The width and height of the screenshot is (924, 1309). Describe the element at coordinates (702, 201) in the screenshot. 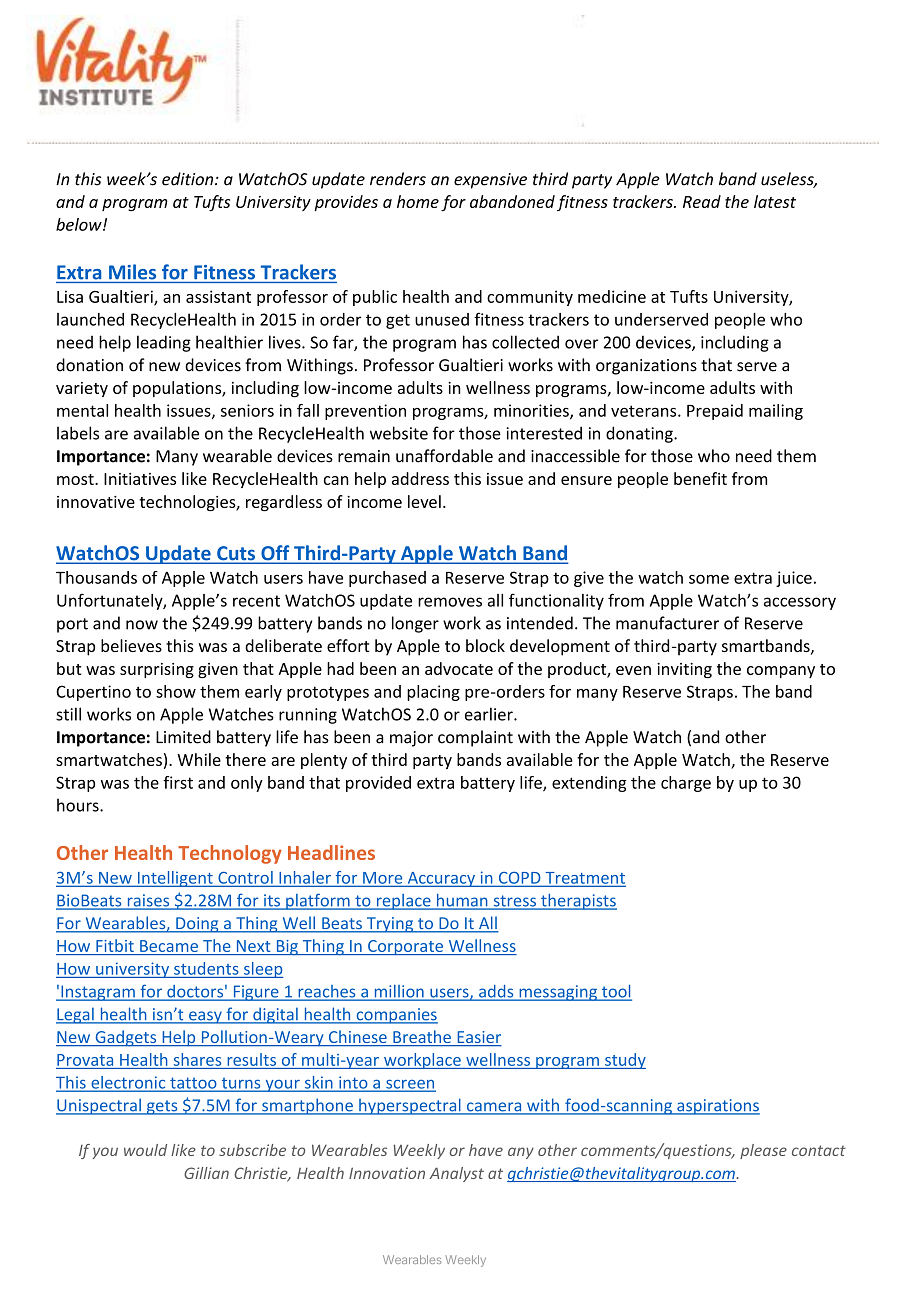

I see `Read` at that location.
